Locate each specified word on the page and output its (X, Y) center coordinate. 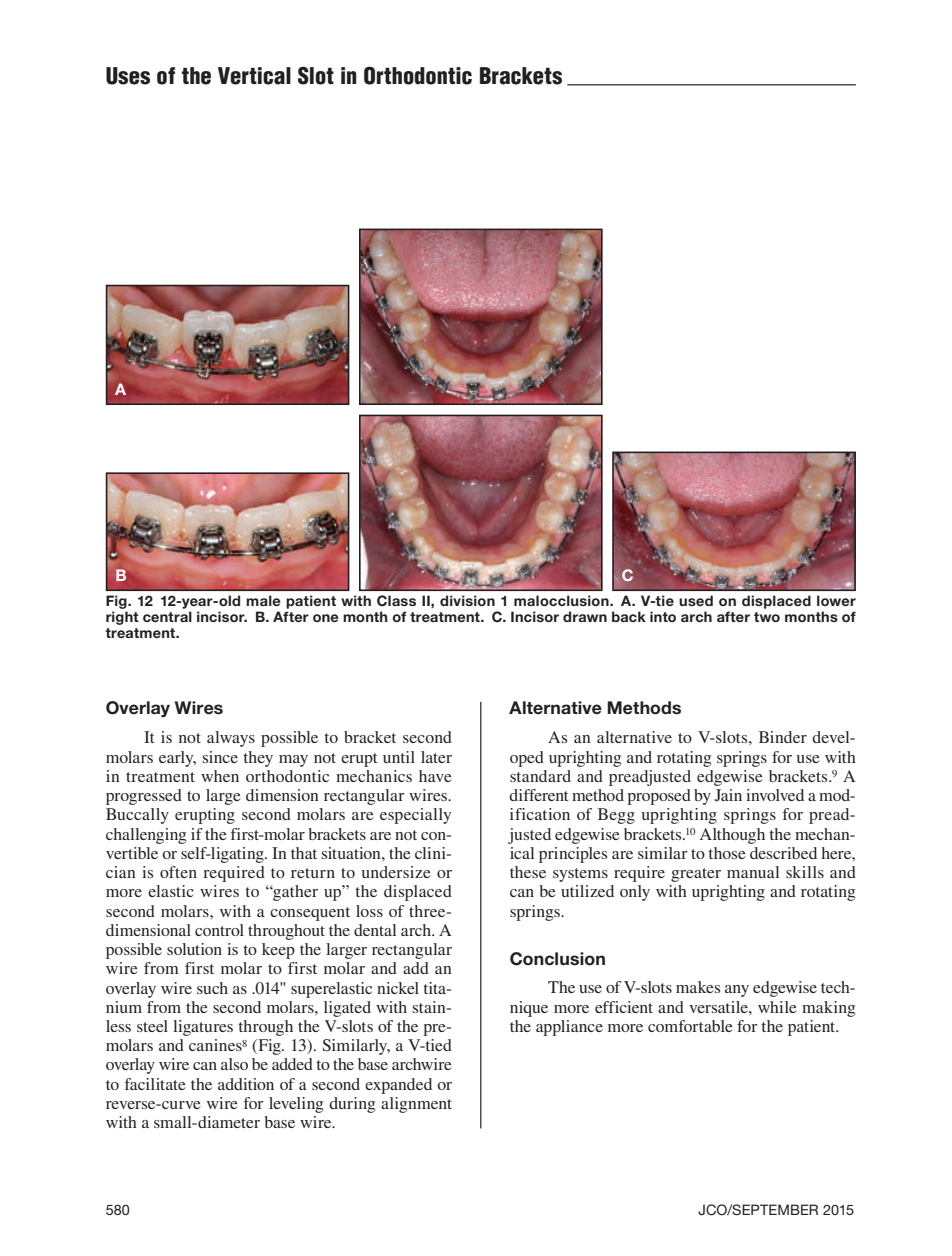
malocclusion (562, 600)
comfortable (690, 1026)
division (467, 600)
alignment (416, 1105)
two (767, 617)
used (696, 600)
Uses (128, 76)
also (234, 1064)
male (263, 600)
